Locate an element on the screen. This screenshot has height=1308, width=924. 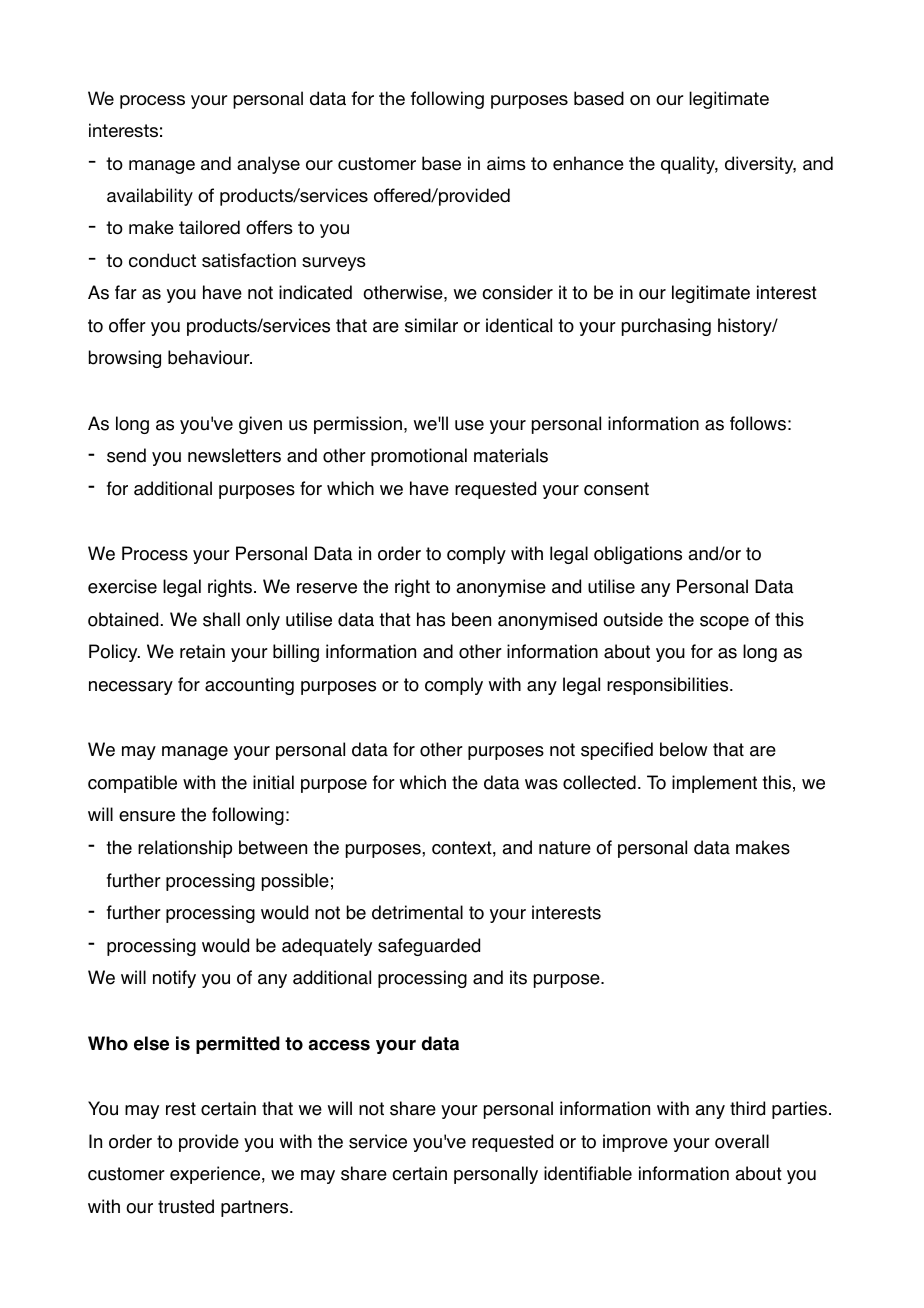
availability is located at coordinates (150, 197).
